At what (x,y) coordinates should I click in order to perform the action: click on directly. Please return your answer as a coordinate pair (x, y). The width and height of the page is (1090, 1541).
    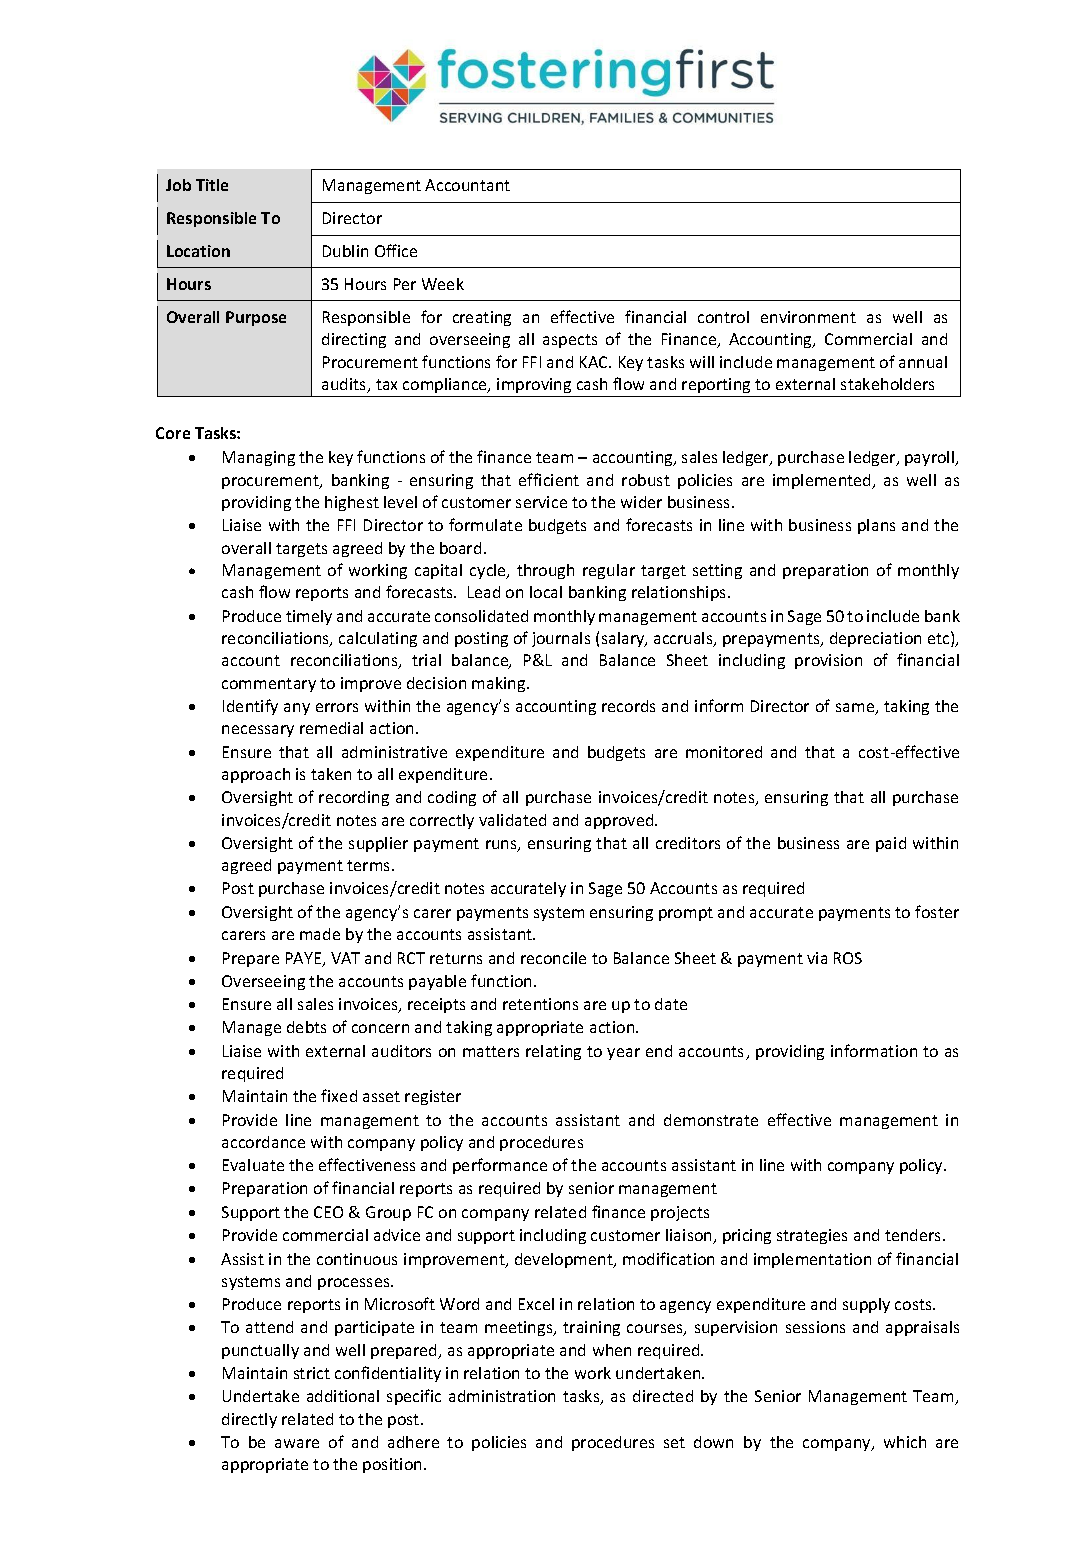
    Looking at the image, I should click on (249, 1420).
